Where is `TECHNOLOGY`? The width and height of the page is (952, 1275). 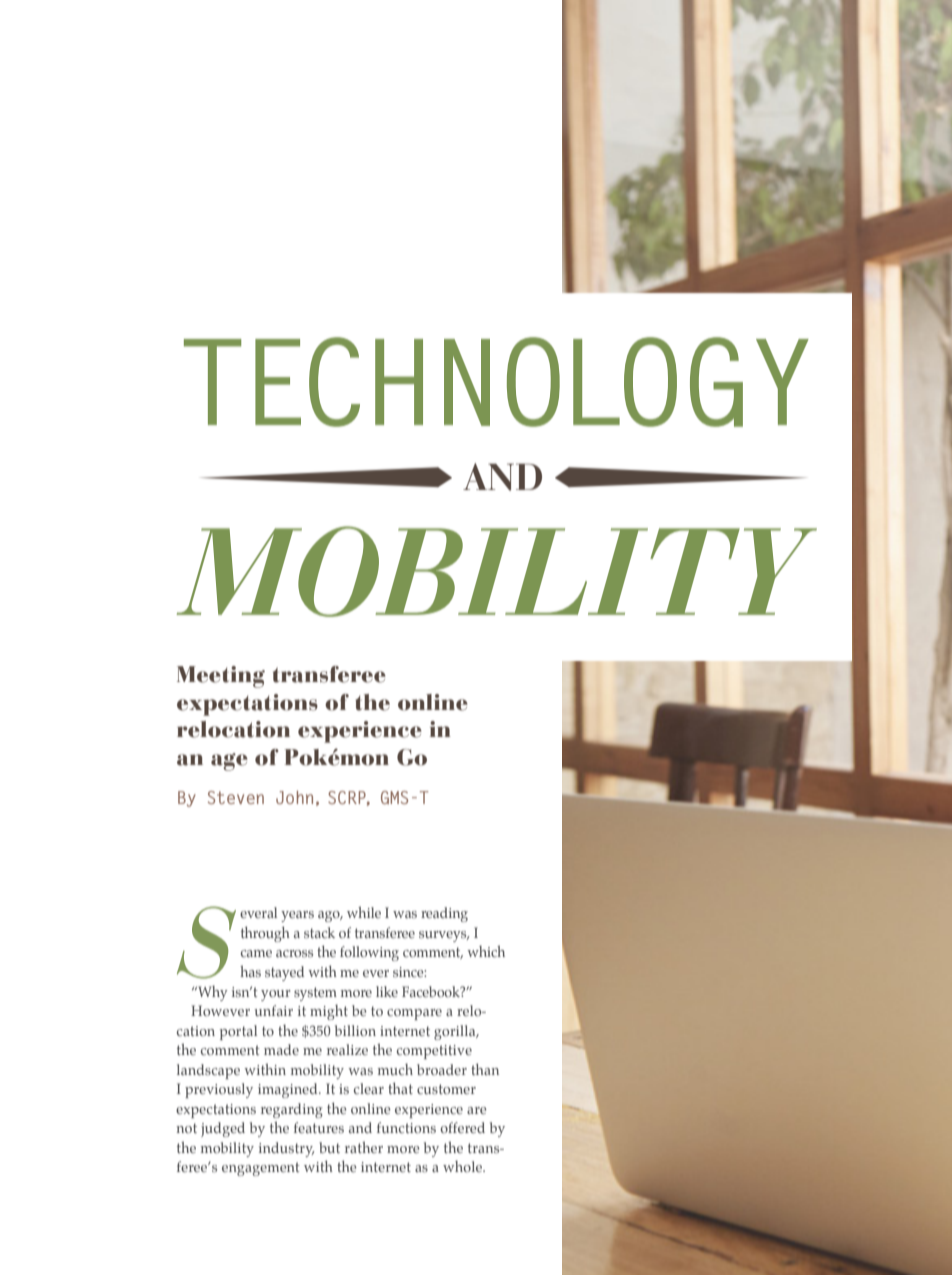 TECHNOLOGY is located at coordinates (496, 382).
